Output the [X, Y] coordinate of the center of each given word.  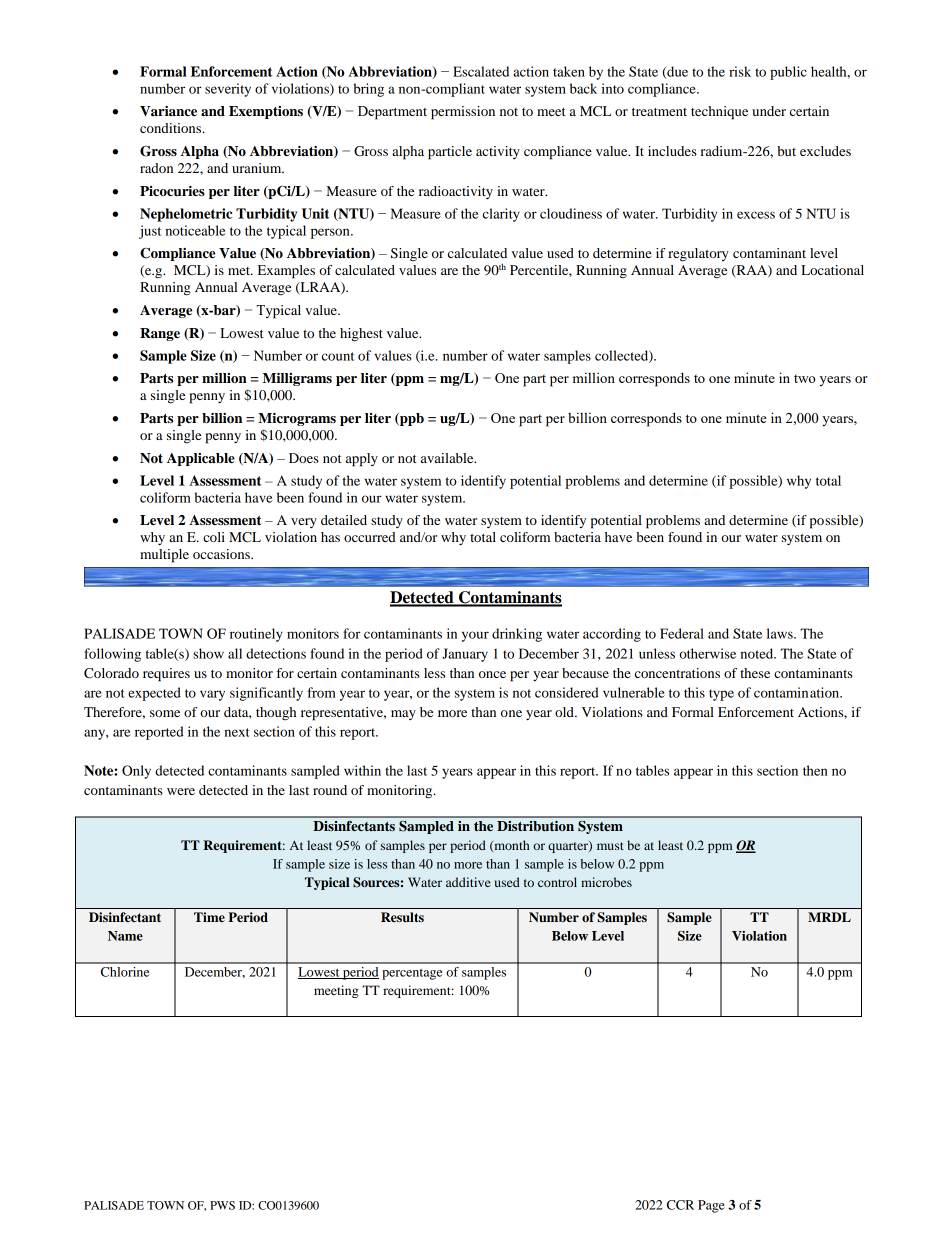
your [475, 636]
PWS [222, 1205]
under [769, 111]
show [208, 653]
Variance [168, 111]
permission [463, 113]
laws [781, 633]
